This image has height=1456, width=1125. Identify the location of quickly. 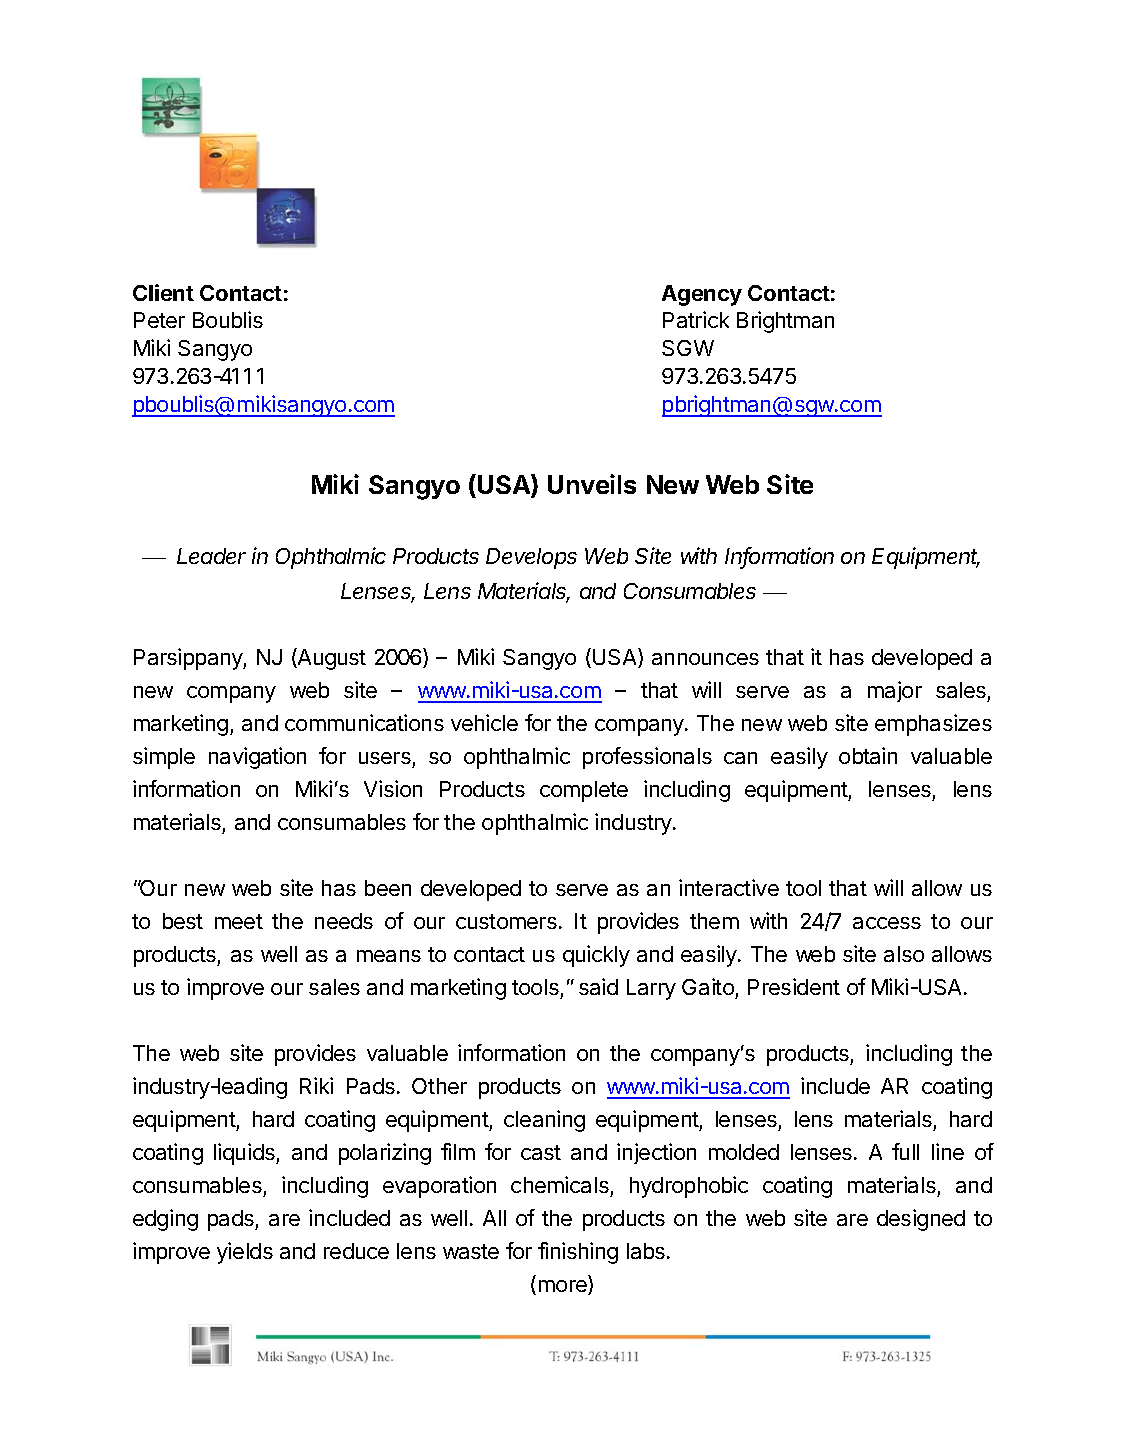
(596, 956).
